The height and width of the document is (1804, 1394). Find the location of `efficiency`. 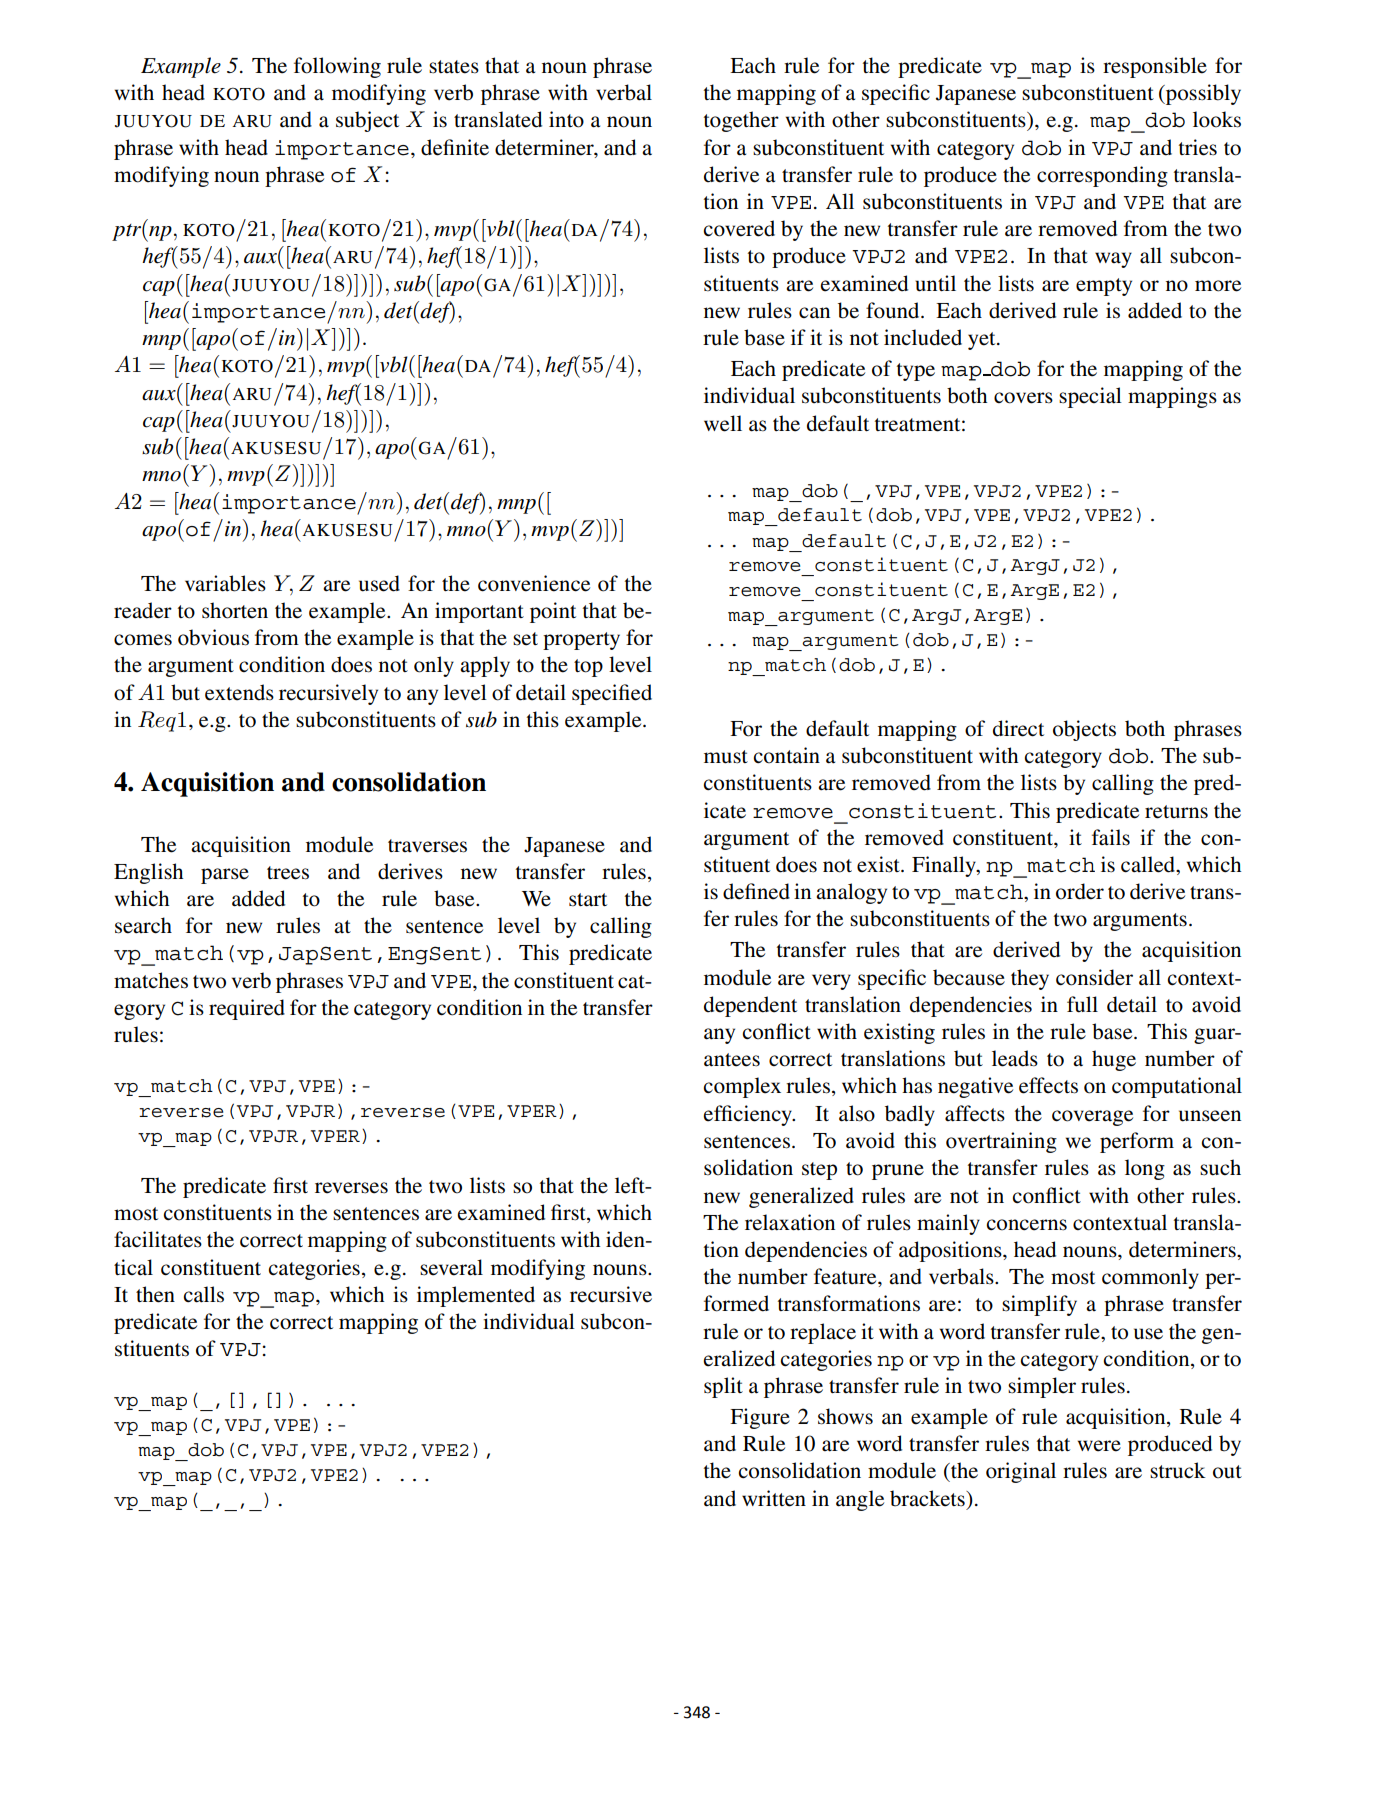

efficiency is located at coordinates (748, 1115).
